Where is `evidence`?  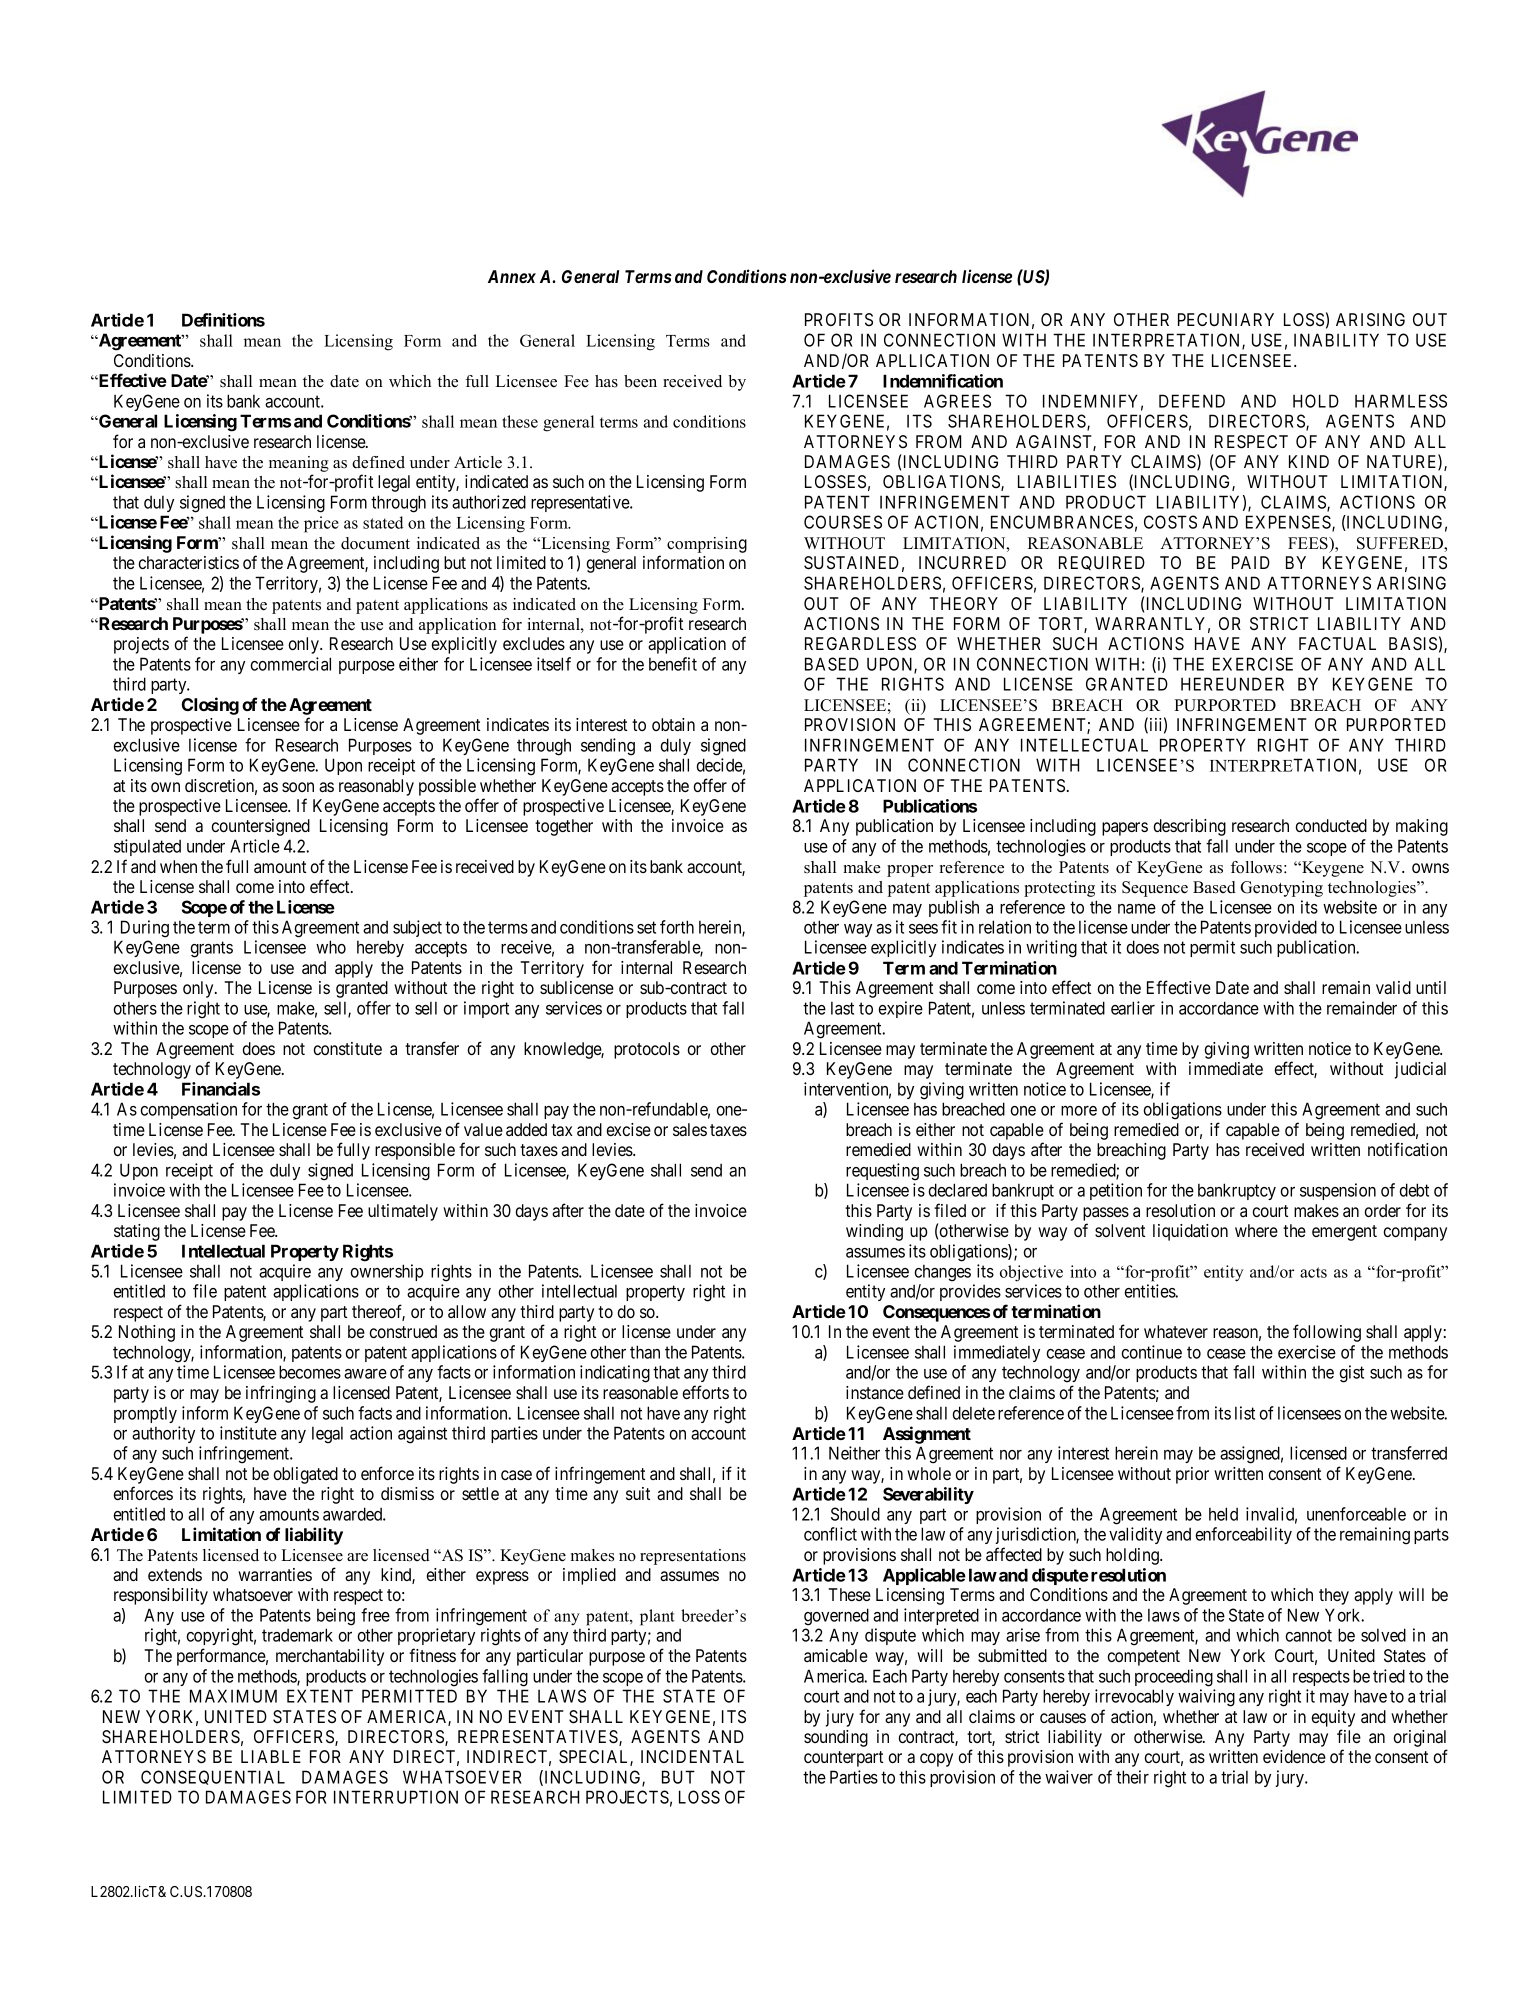
evidence is located at coordinates (1294, 1756).
